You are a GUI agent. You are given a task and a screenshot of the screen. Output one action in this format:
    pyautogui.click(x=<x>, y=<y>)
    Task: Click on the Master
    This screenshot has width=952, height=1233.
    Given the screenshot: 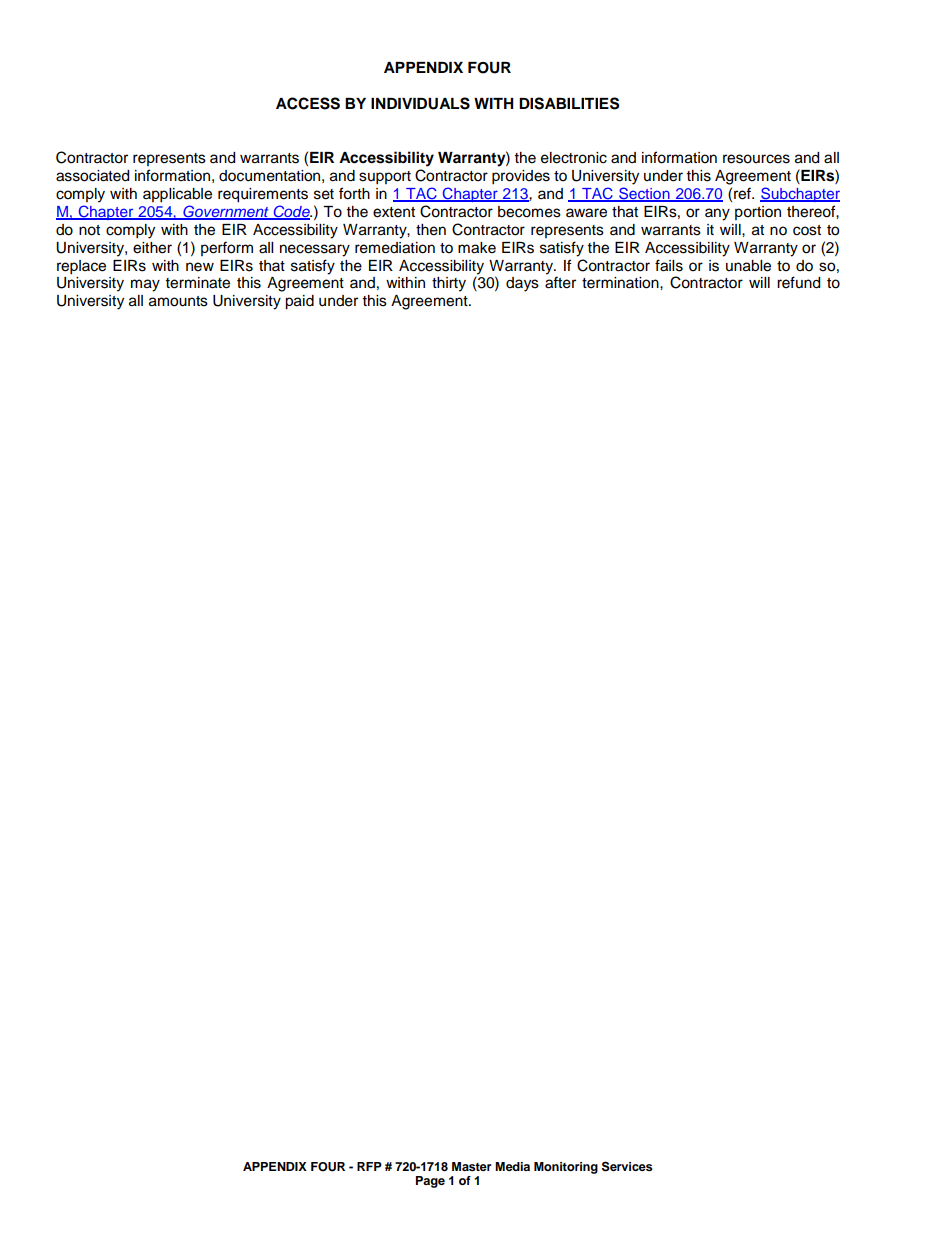 What is the action you would take?
    pyautogui.click(x=472, y=1166)
